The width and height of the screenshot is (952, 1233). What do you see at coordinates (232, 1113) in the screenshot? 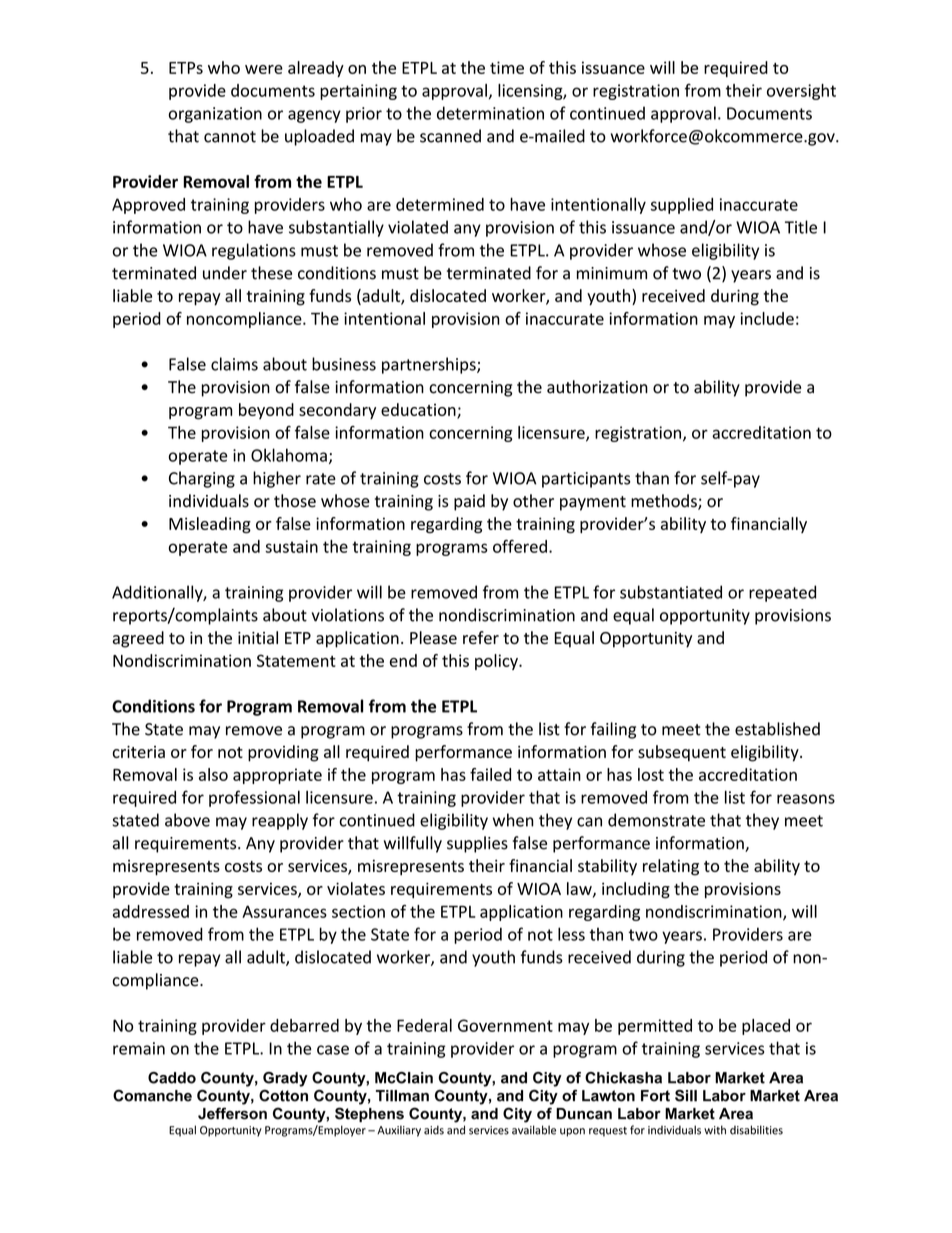
I see `Jefferson` at bounding box center [232, 1113].
